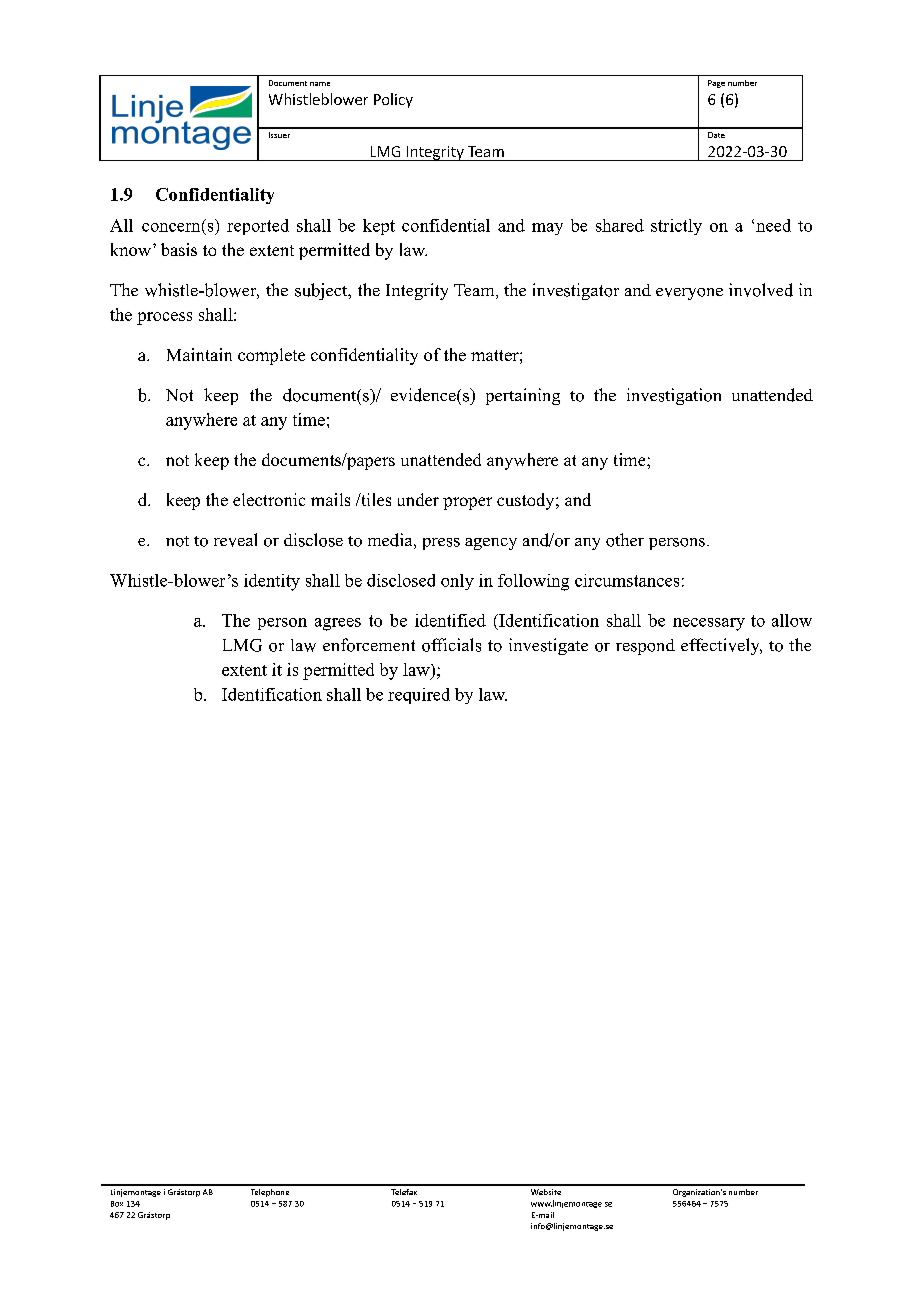  What do you see at coordinates (419, 696) in the screenshot?
I see `required` at bounding box center [419, 696].
